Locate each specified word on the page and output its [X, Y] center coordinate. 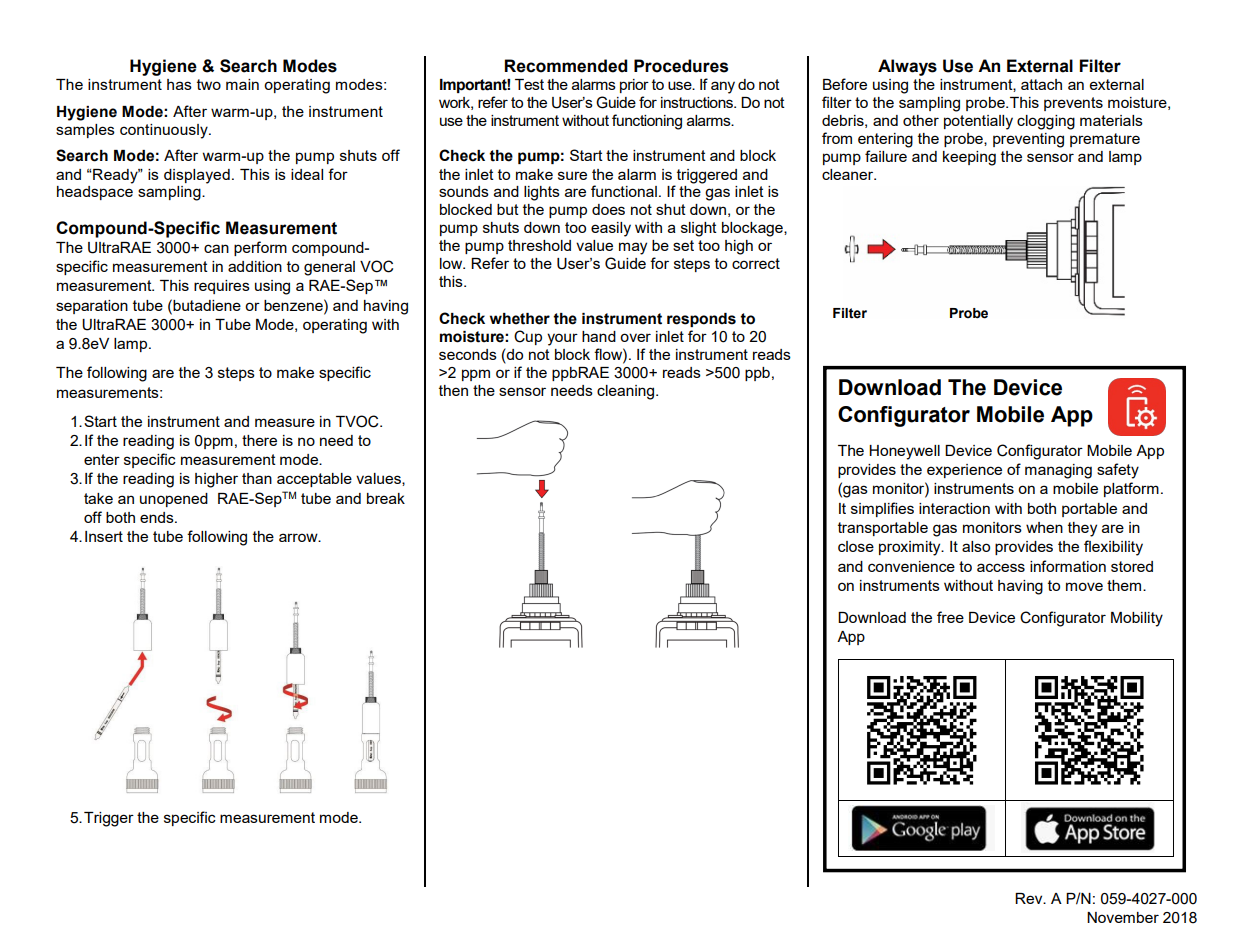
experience [964, 471]
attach [1041, 84]
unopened [174, 500]
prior [634, 86]
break [386, 498]
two [209, 84]
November [1123, 917]
